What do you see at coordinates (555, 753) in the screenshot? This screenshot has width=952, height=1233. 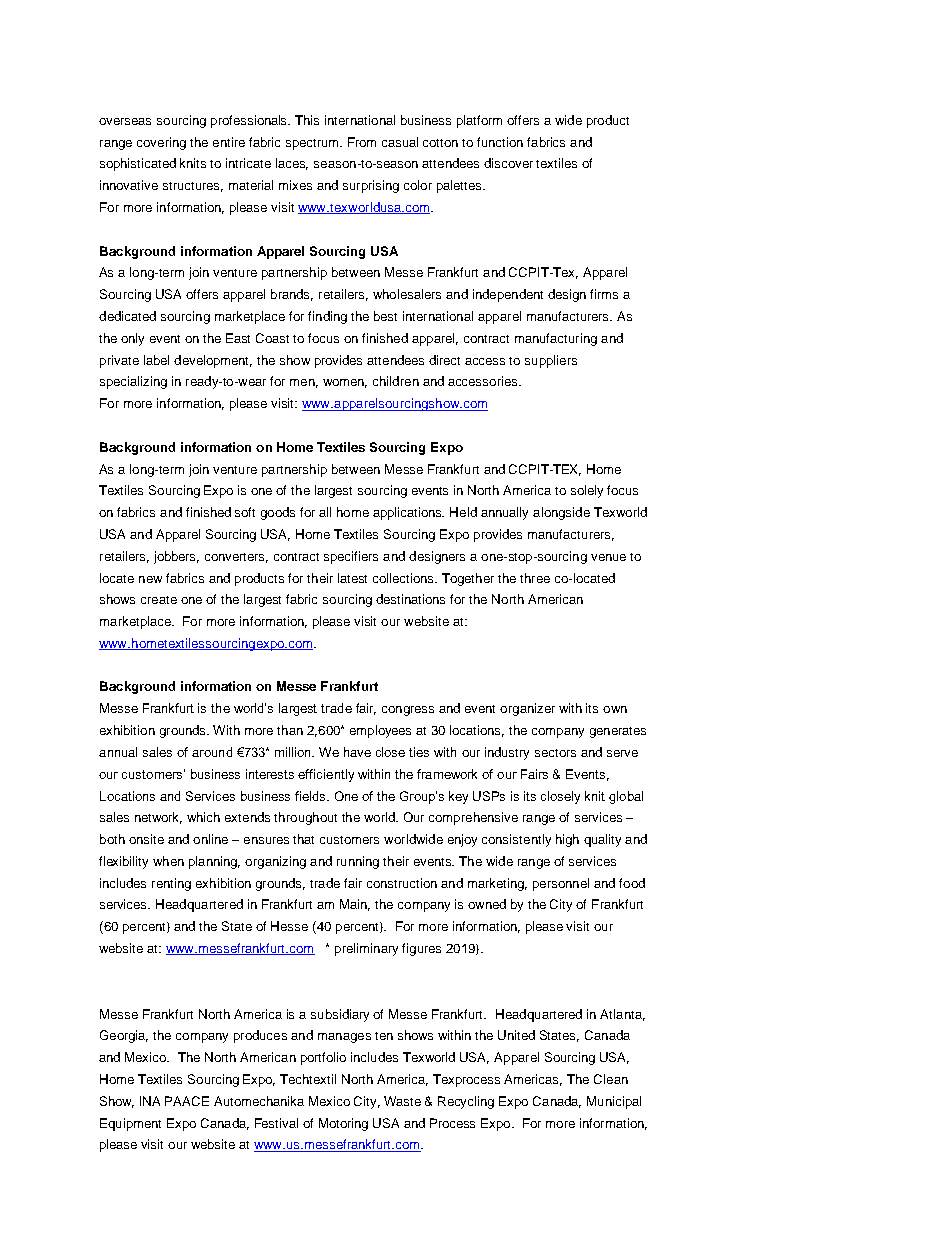 I see `sectors` at bounding box center [555, 753].
